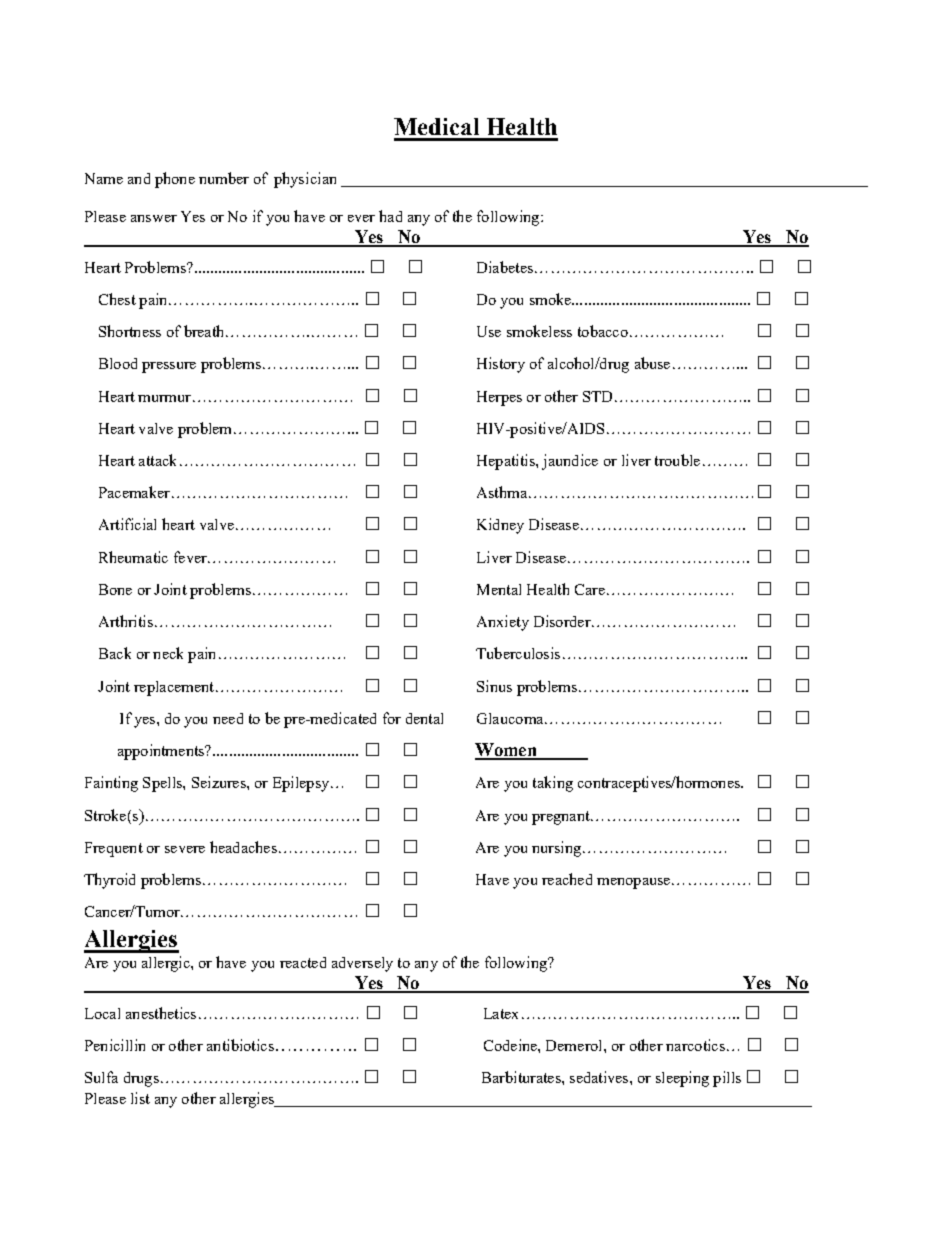  What do you see at coordinates (140, 1098) in the screenshot?
I see `list` at bounding box center [140, 1098].
